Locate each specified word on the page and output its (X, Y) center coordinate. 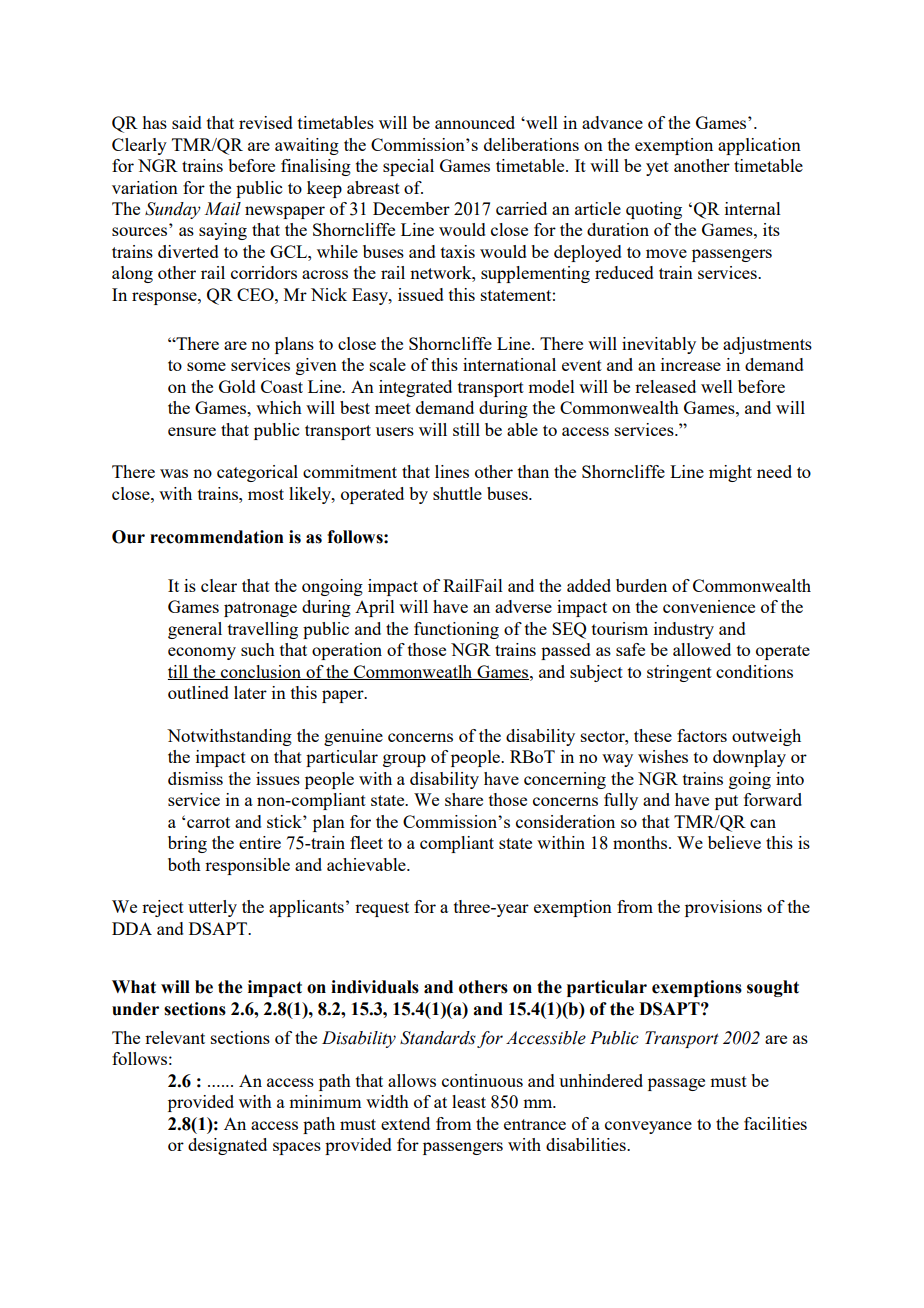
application (759, 146)
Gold (237, 386)
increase (691, 364)
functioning (456, 630)
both (184, 864)
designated (227, 1146)
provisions (723, 908)
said (187, 122)
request (382, 909)
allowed (702, 649)
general (195, 630)
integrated (415, 388)
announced (475, 122)
